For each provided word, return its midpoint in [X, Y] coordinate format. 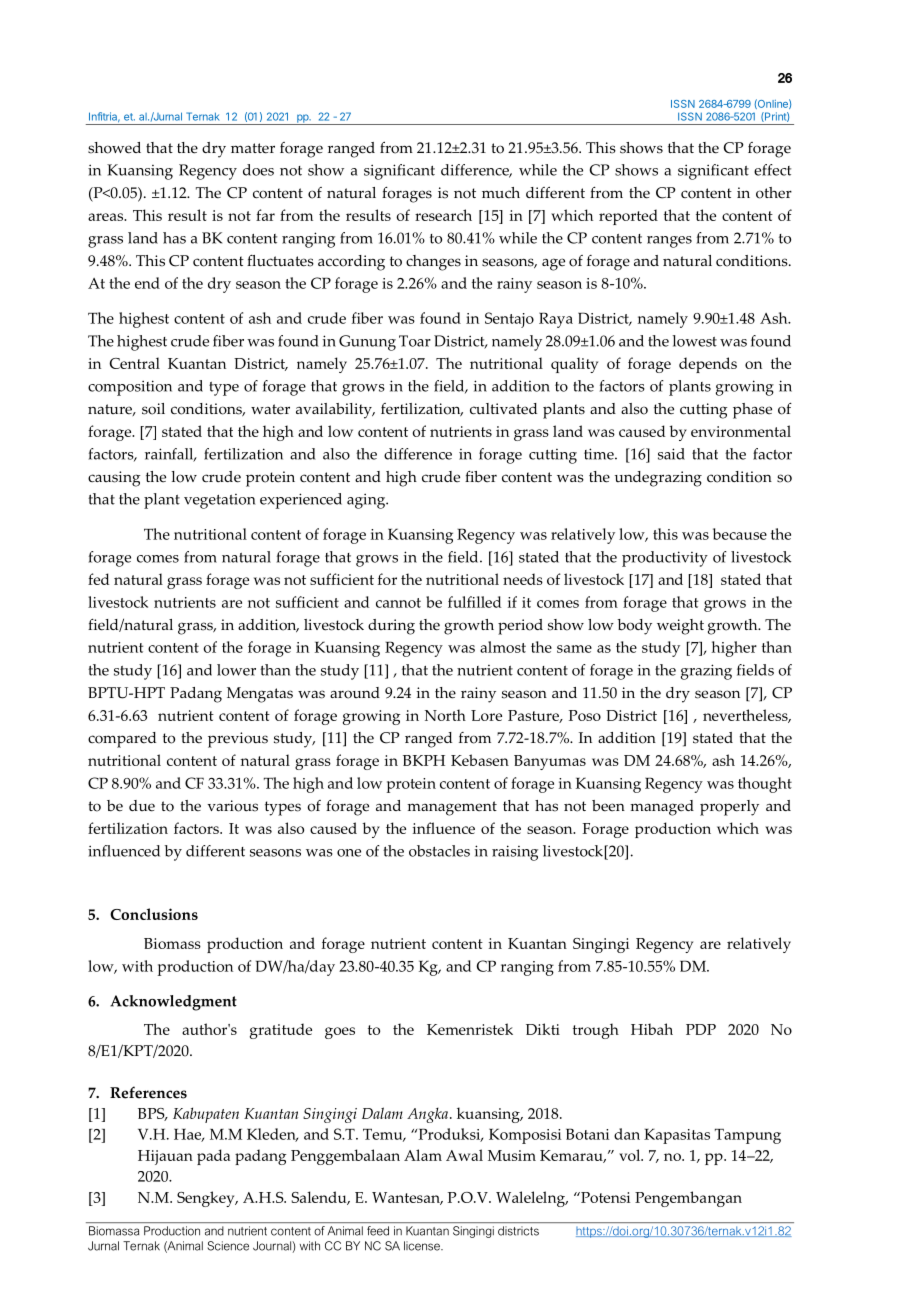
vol [631, 1155]
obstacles [439, 851]
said [671, 454]
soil [153, 409]
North [445, 715]
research [443, 215]
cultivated [503, 409]
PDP [701, 1029]
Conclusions [154, 914]
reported [628, 217]
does [258, 170]
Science [228, 1246]
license [423, 1246]
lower [236, 670]
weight [680, 627]
